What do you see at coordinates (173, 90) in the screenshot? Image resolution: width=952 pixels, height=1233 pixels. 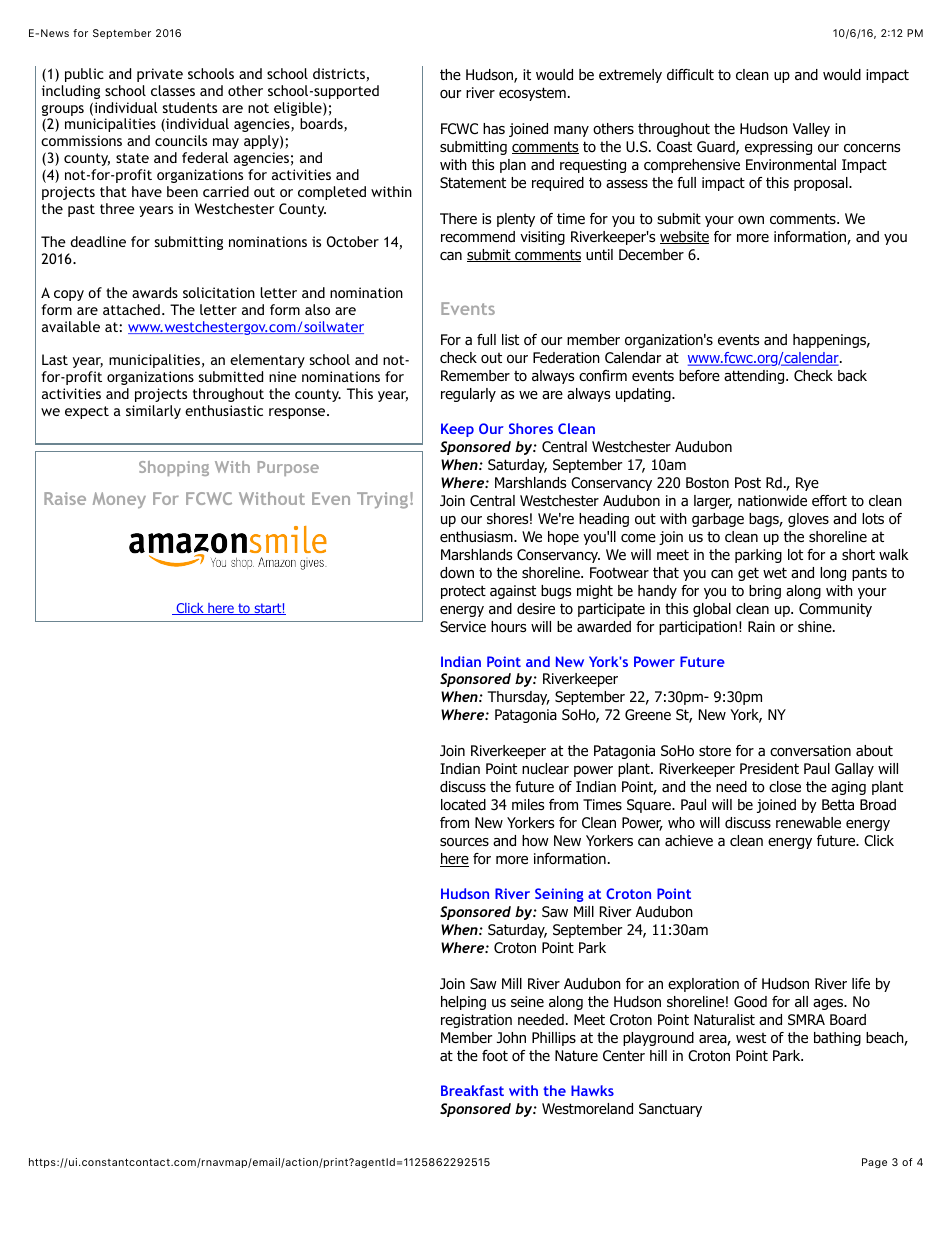 I see `classes` at bounding box center [173, 90].
